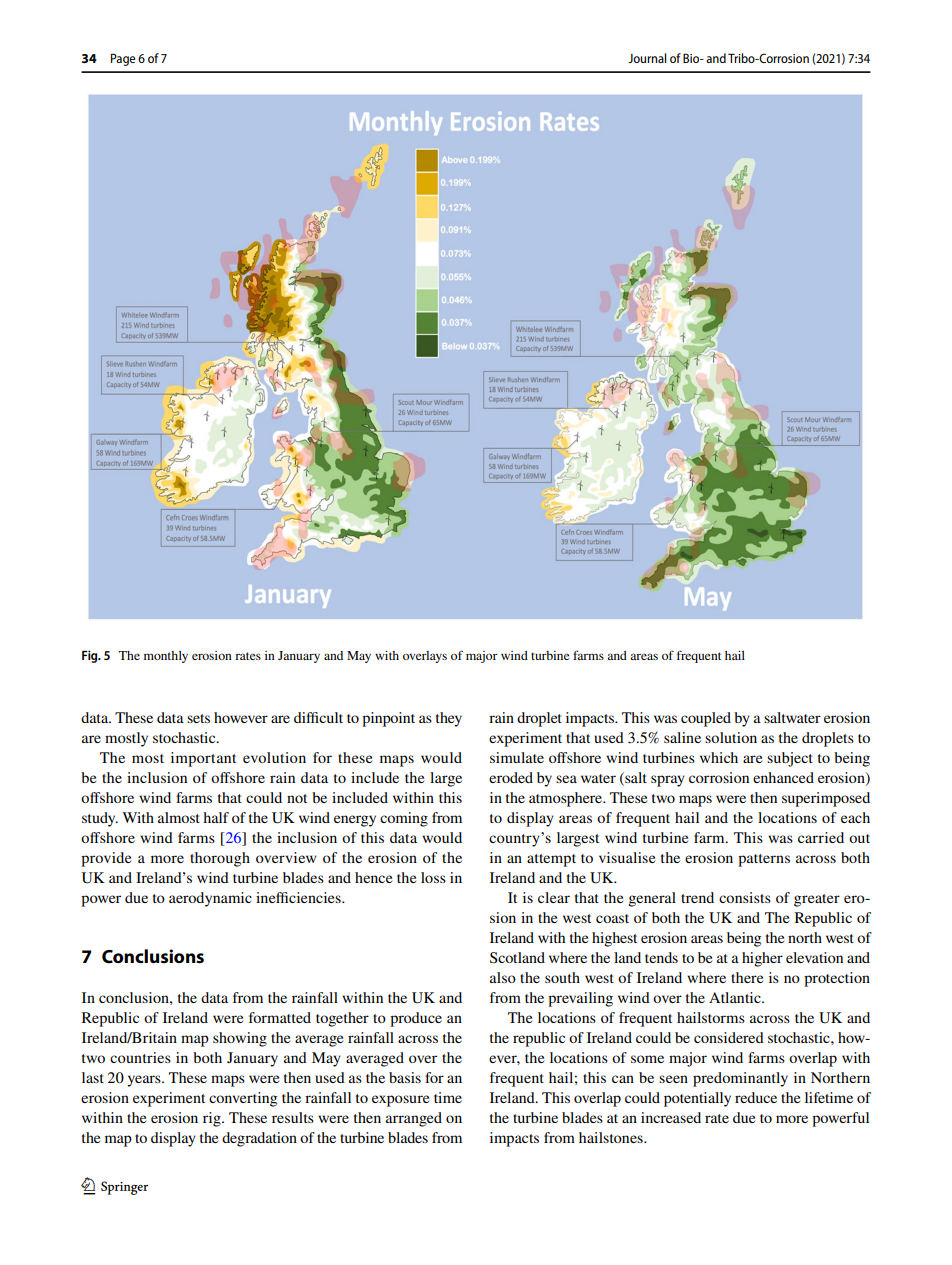 The height and width of the screenshot is (1265, 952). Describe the element at coordinates (731, 737) in the screenshot. I see `solution` at that location.
